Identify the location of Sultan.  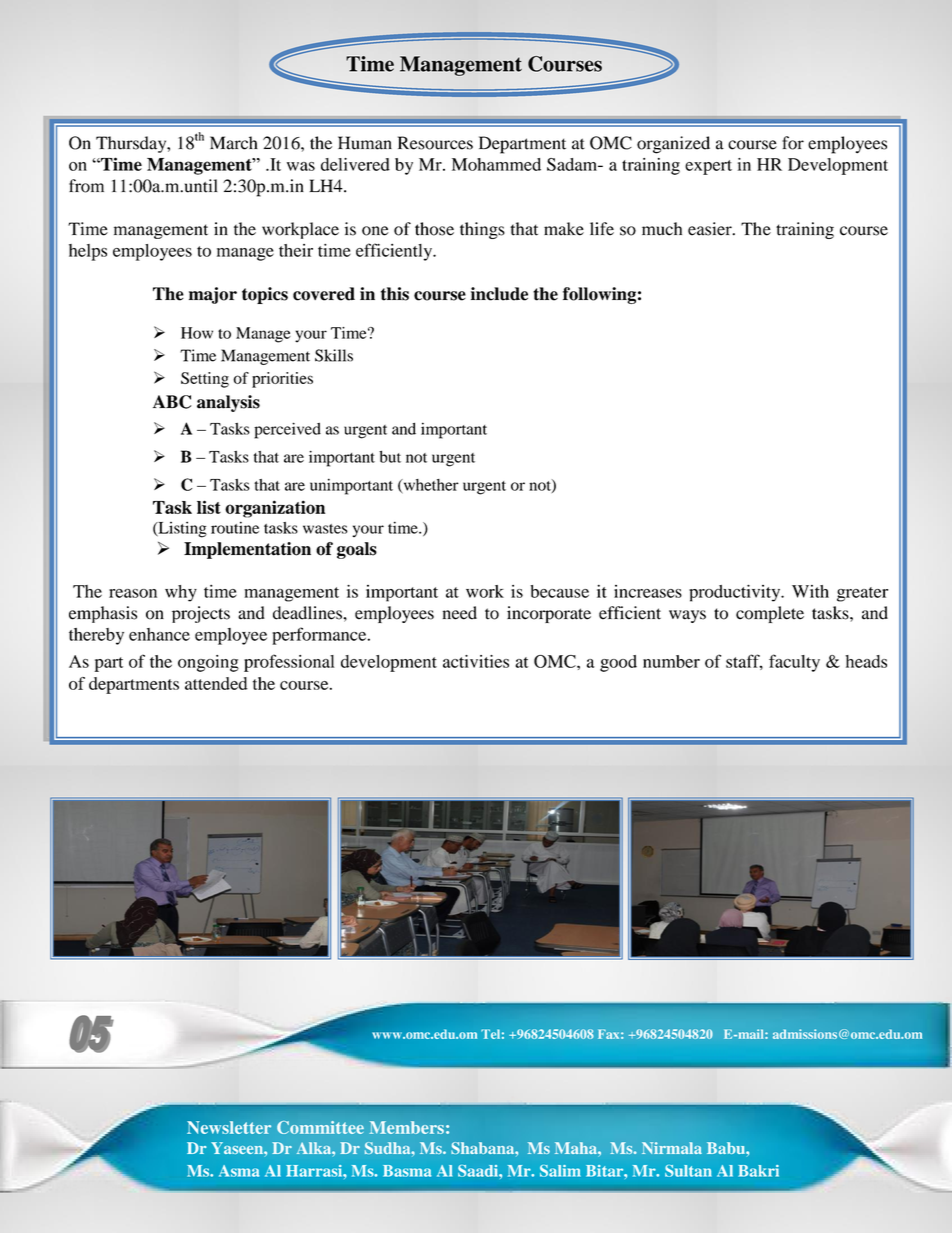
(688, 1171).
